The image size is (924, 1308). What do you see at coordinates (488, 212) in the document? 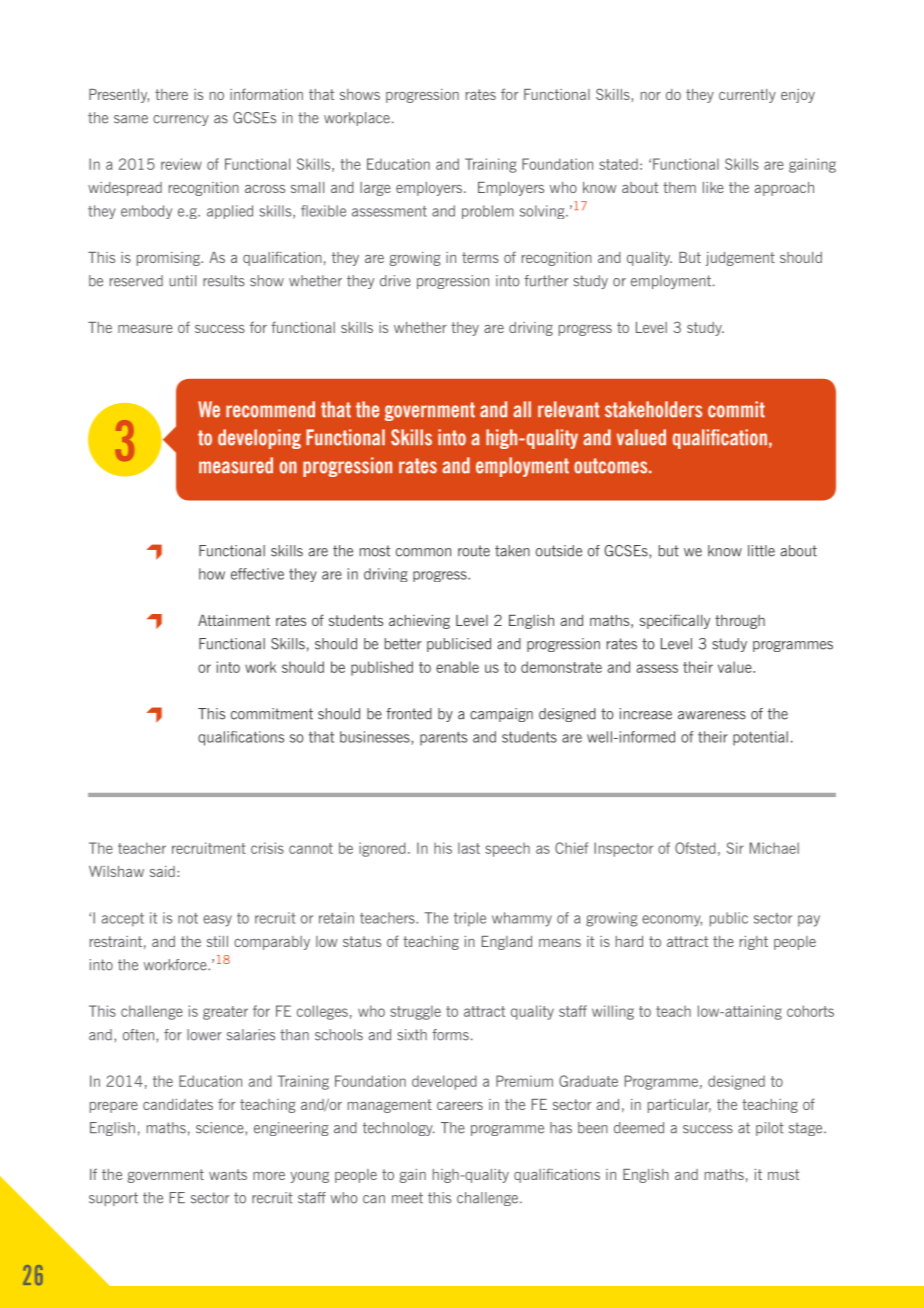
I see `problem` at bounding box center [488, 212].
